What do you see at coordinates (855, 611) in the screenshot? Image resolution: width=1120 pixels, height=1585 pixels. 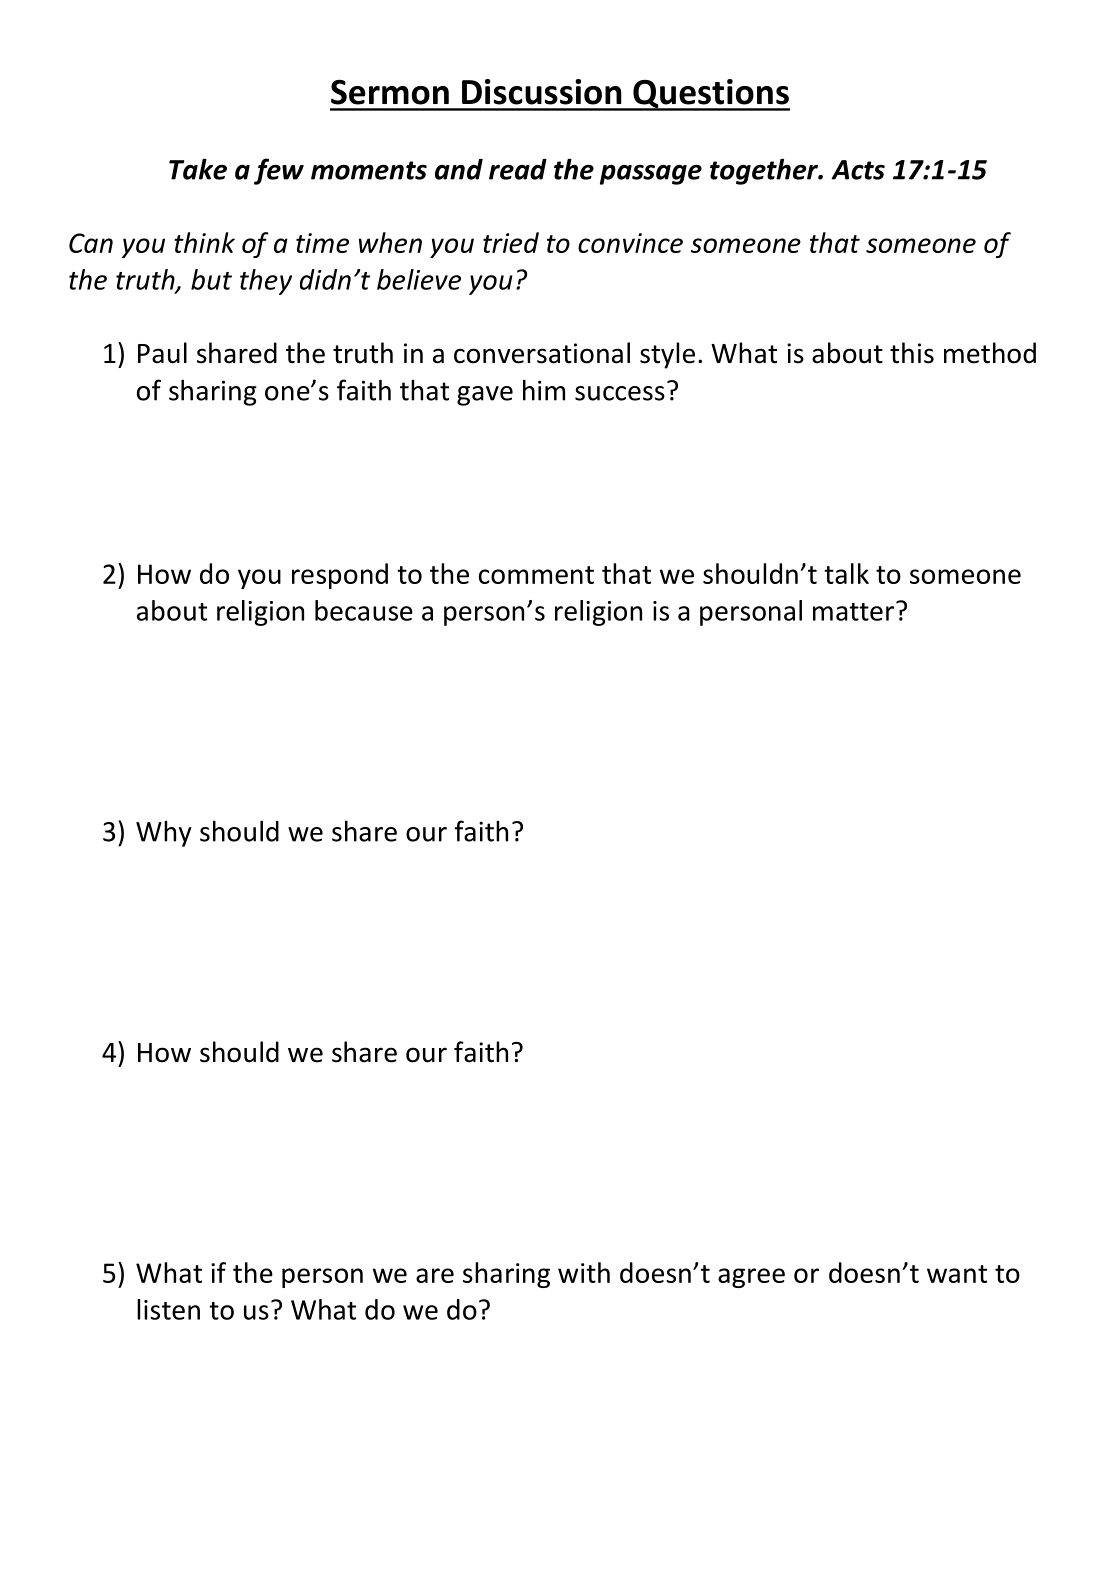 I see `matter` at bounding box center [855, 611].
